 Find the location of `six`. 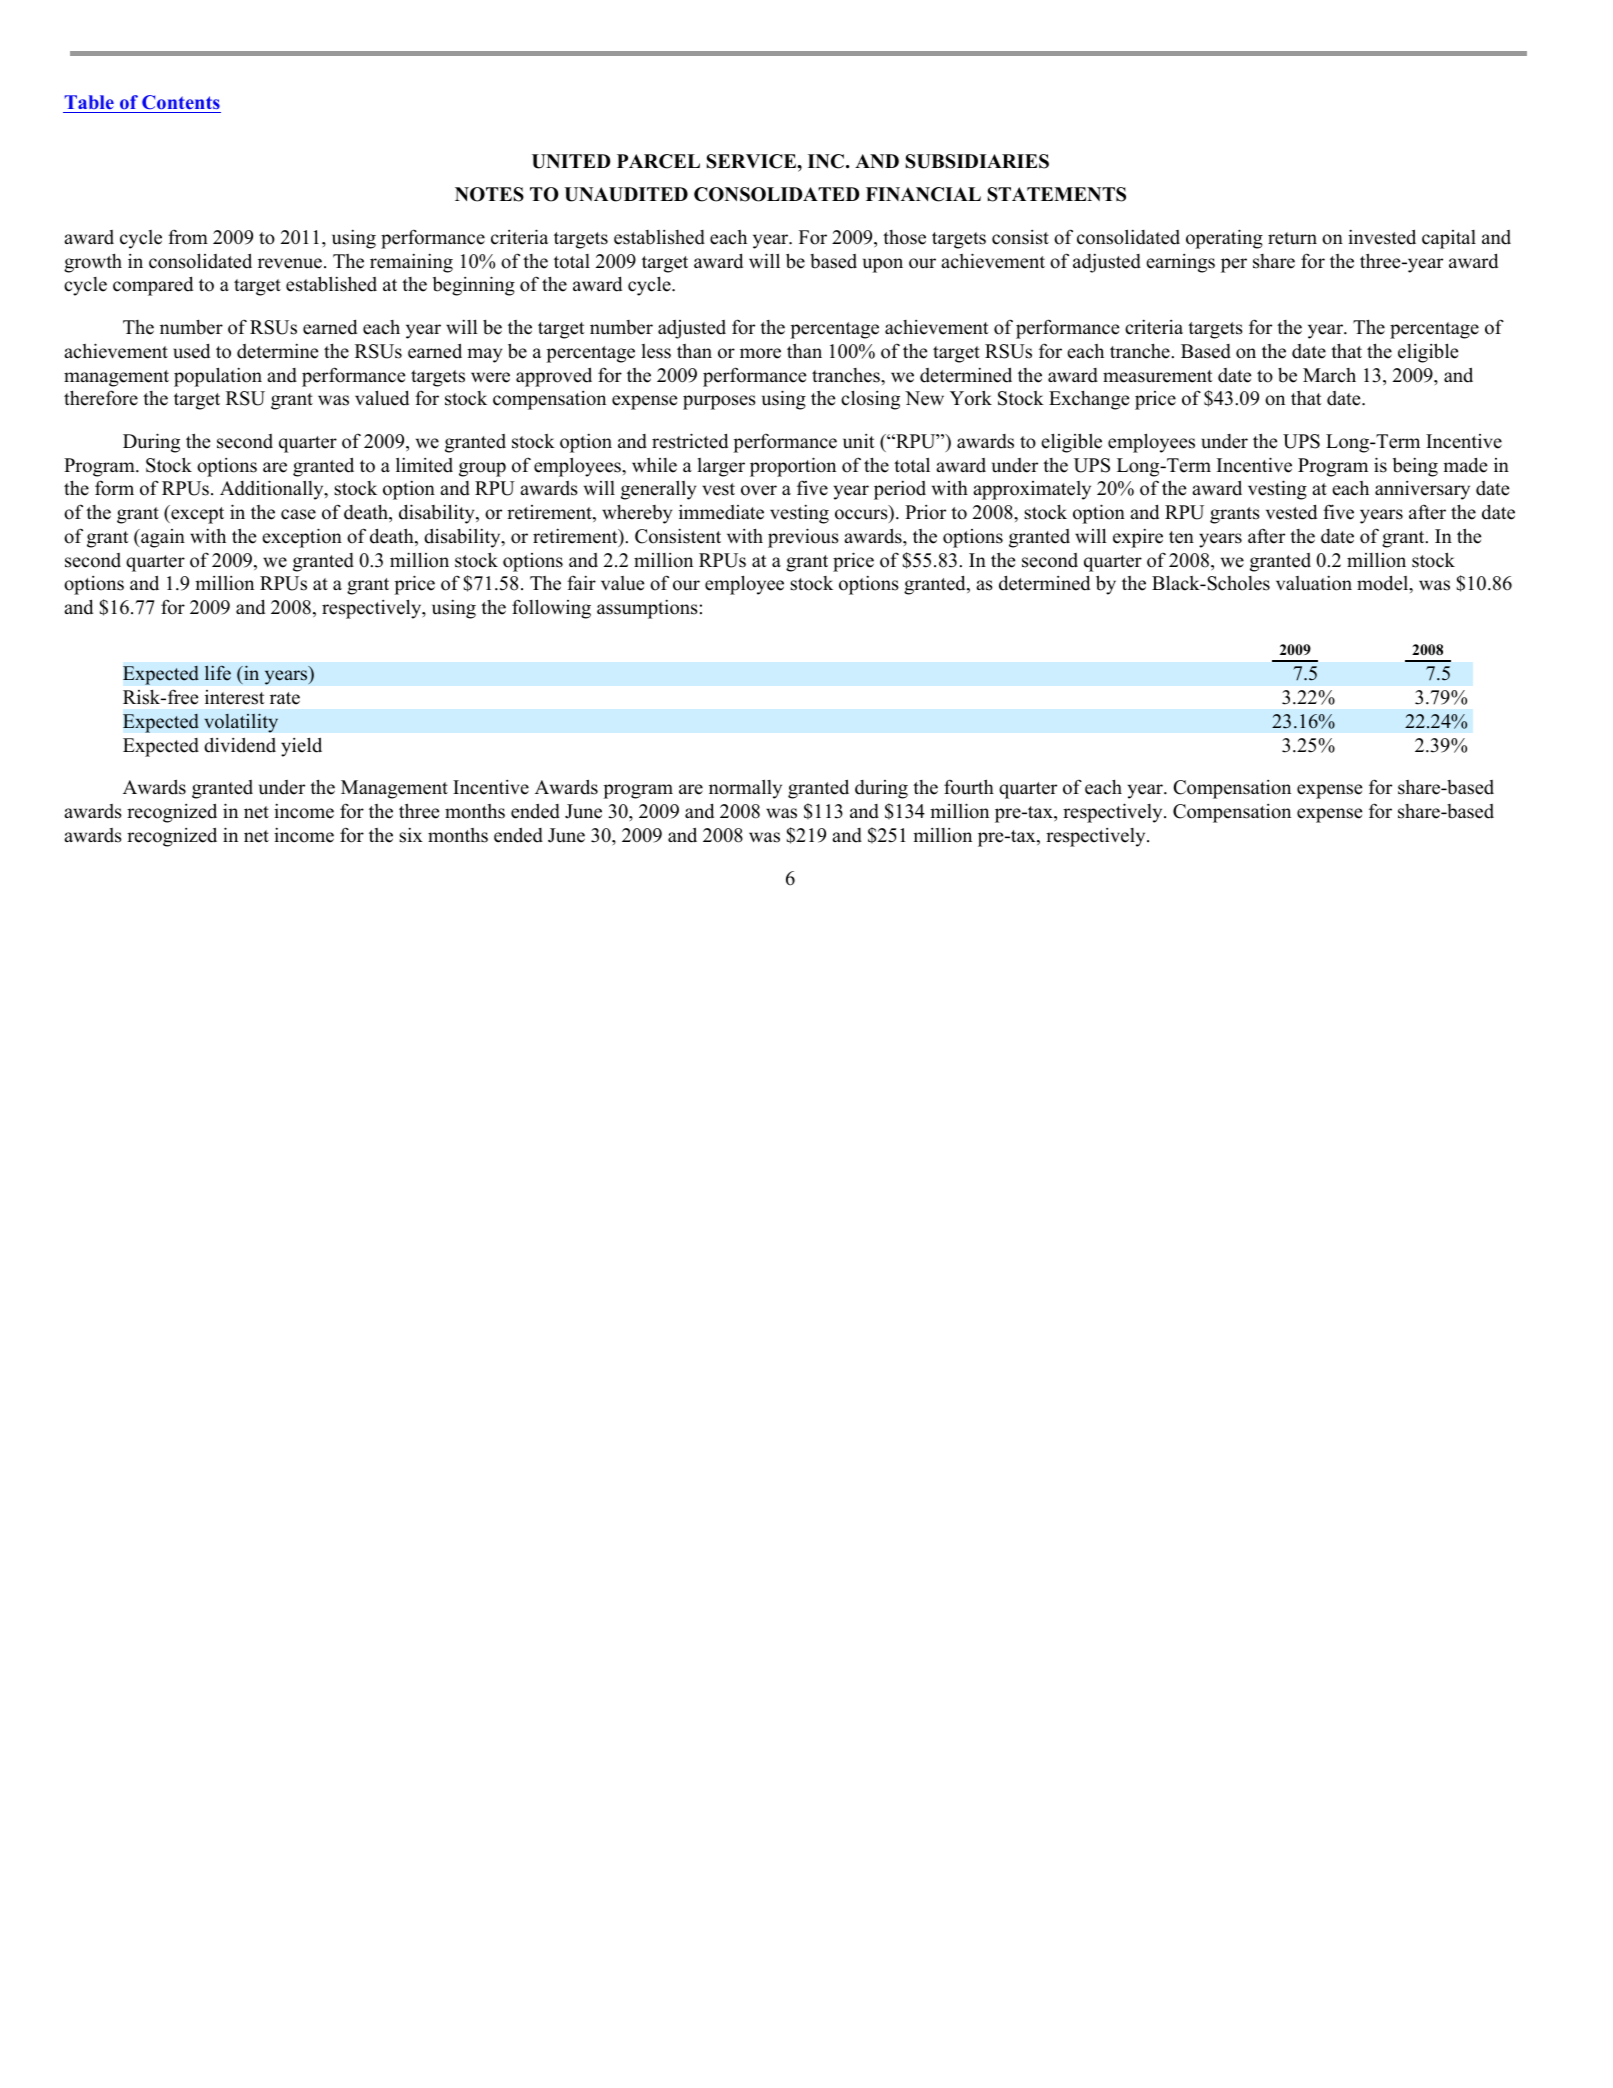

six is located at coordinates (411, 835).
